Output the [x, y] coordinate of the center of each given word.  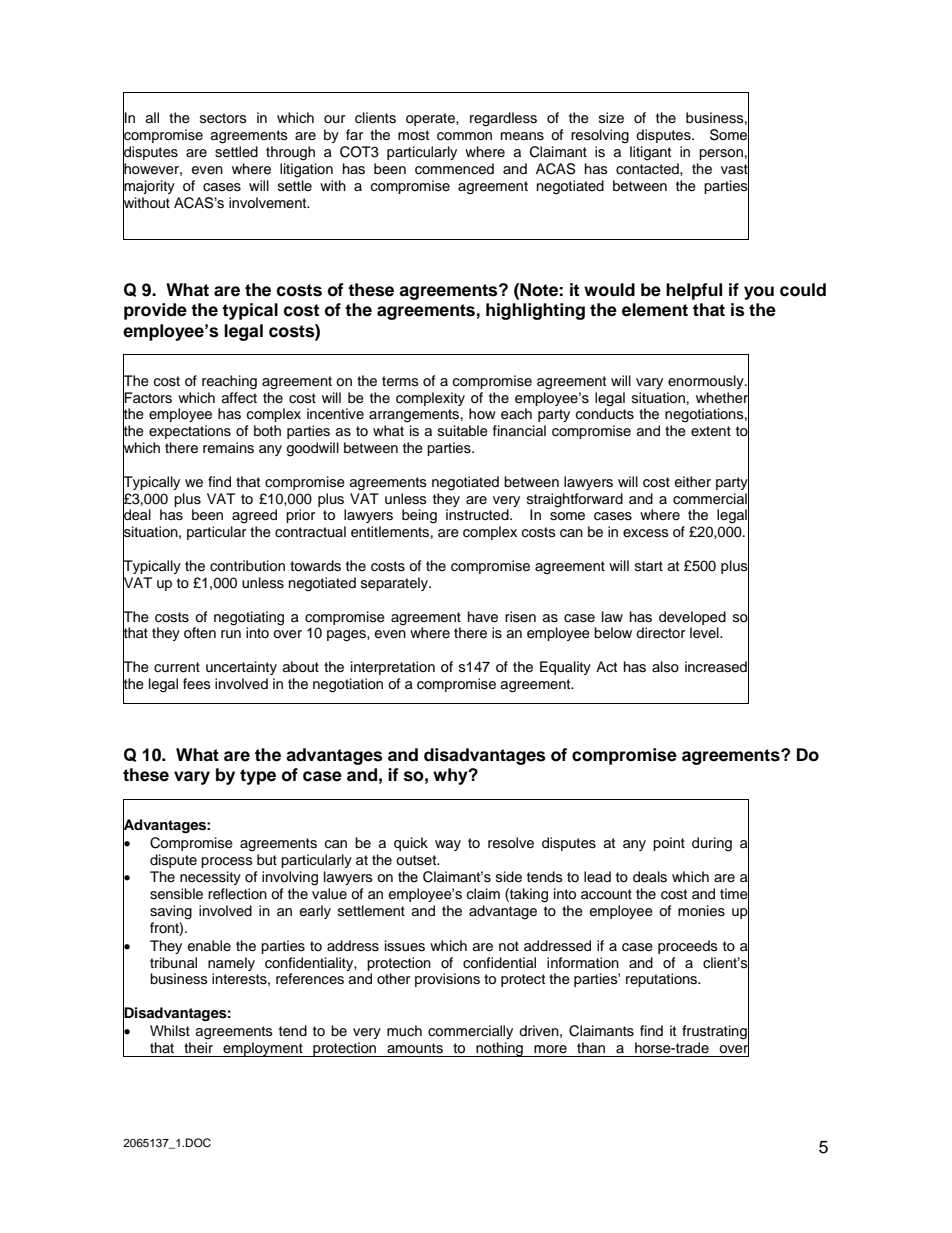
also [665, 666]
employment [263, 1049]
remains [228, 448]
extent [711, 431]
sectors [223, 118]
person [721, 154]
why [451, 776]
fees [197, 684]
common [464, 136]
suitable [463, 431]
